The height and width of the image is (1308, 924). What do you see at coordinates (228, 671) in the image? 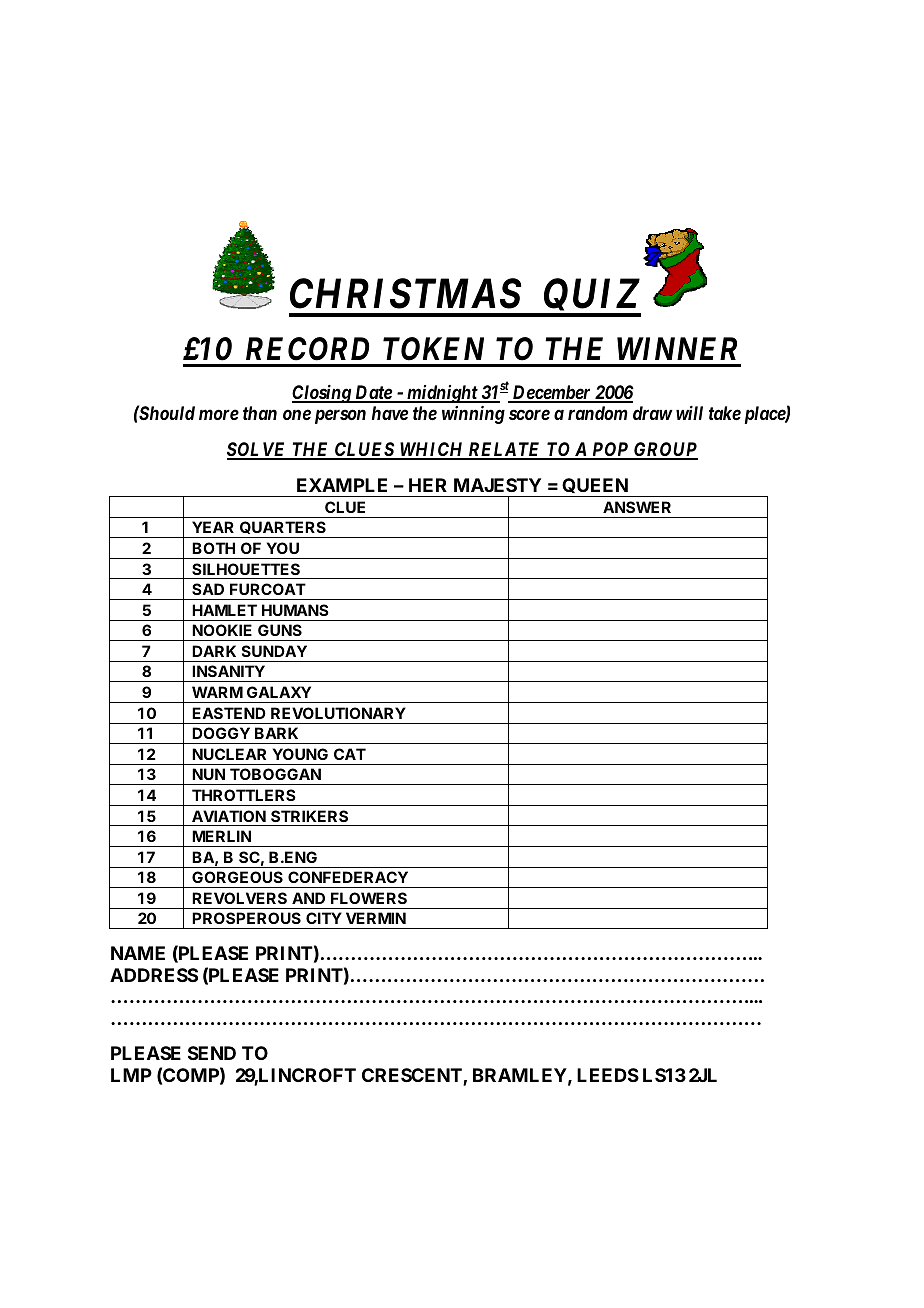
I see `INSANITY` at bounding box center [228, 671].
